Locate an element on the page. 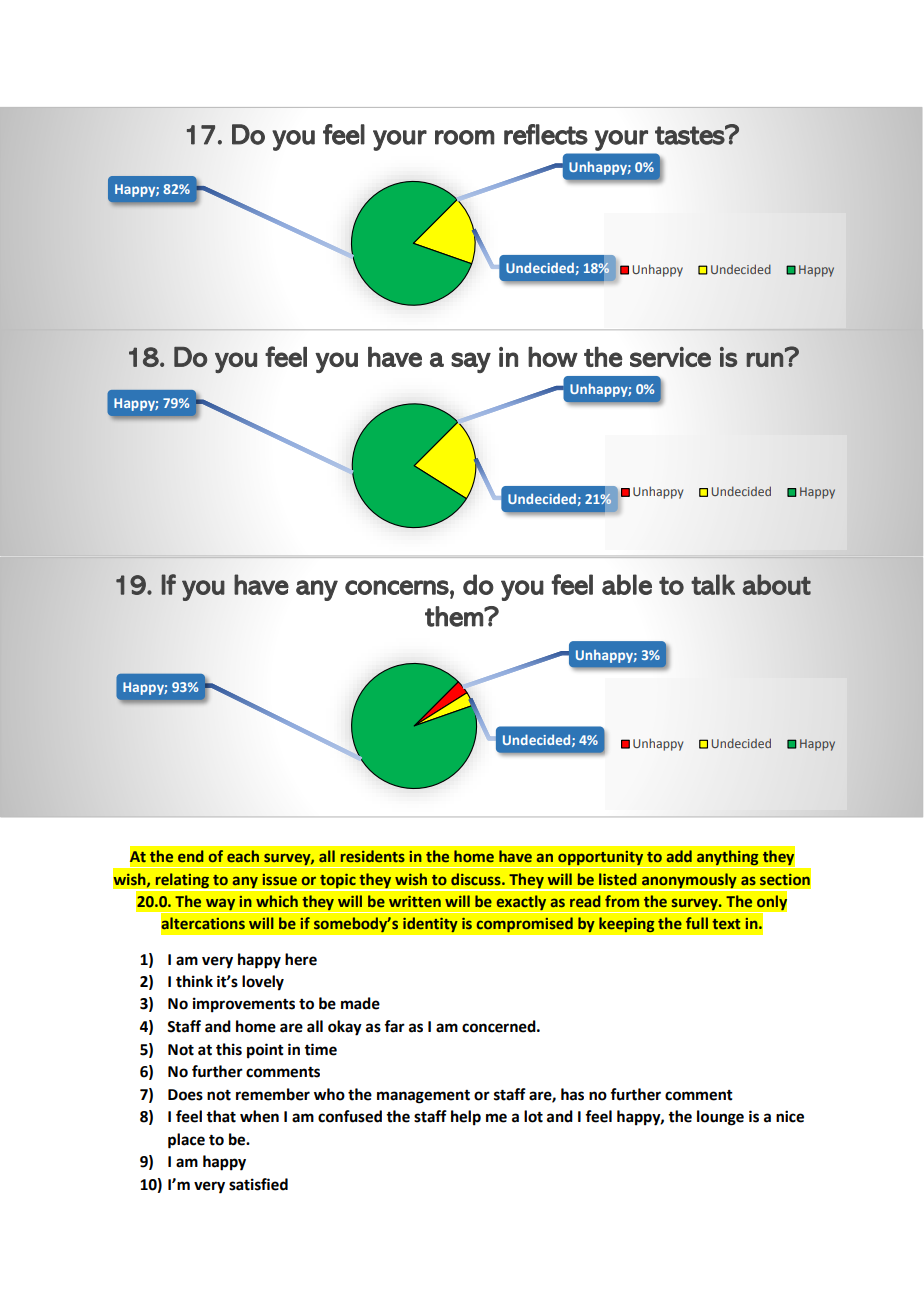 This image has height=1308, width=924. satisfied is located at coordinates (258, 1184).
